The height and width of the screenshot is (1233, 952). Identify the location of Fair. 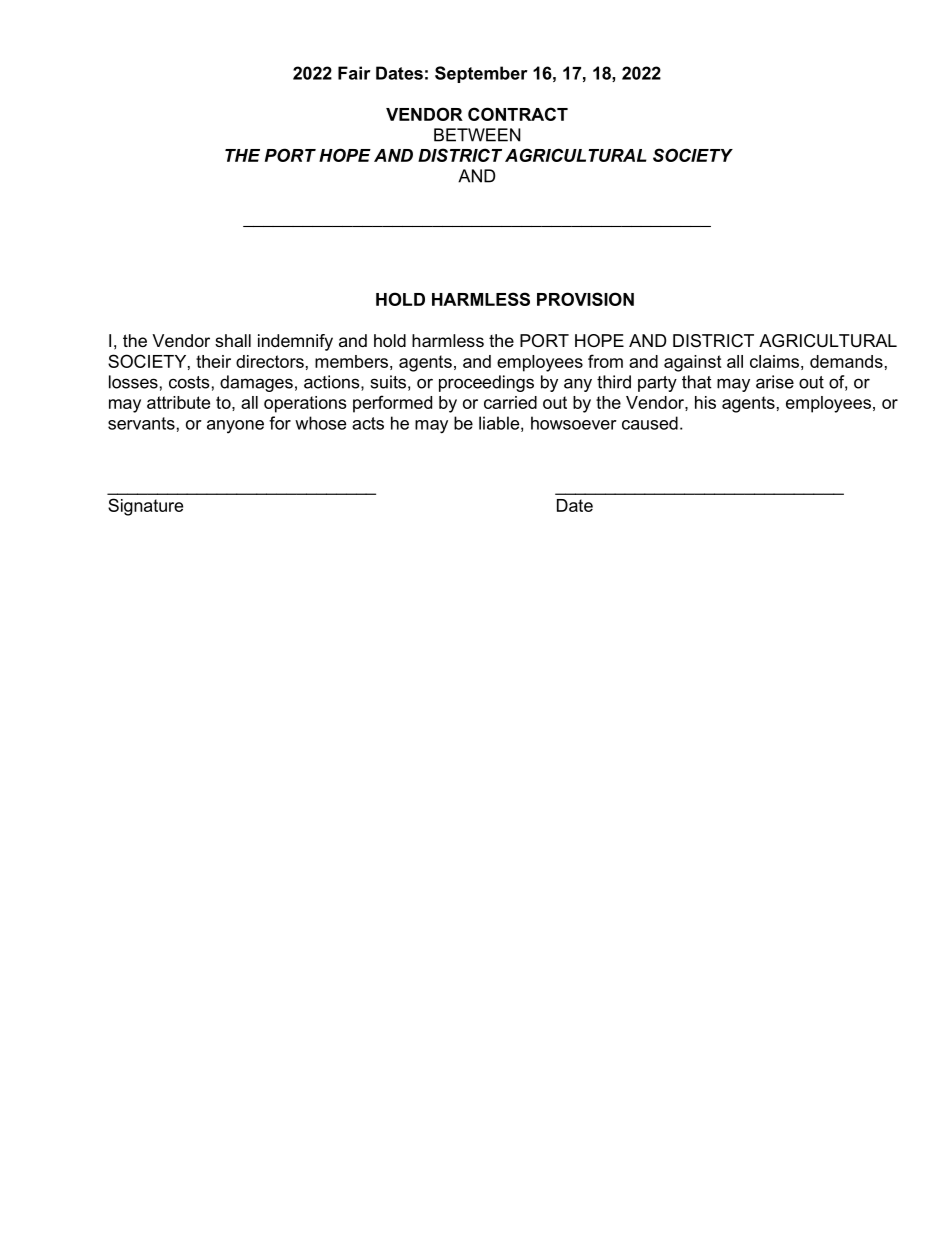
(354, 73).
